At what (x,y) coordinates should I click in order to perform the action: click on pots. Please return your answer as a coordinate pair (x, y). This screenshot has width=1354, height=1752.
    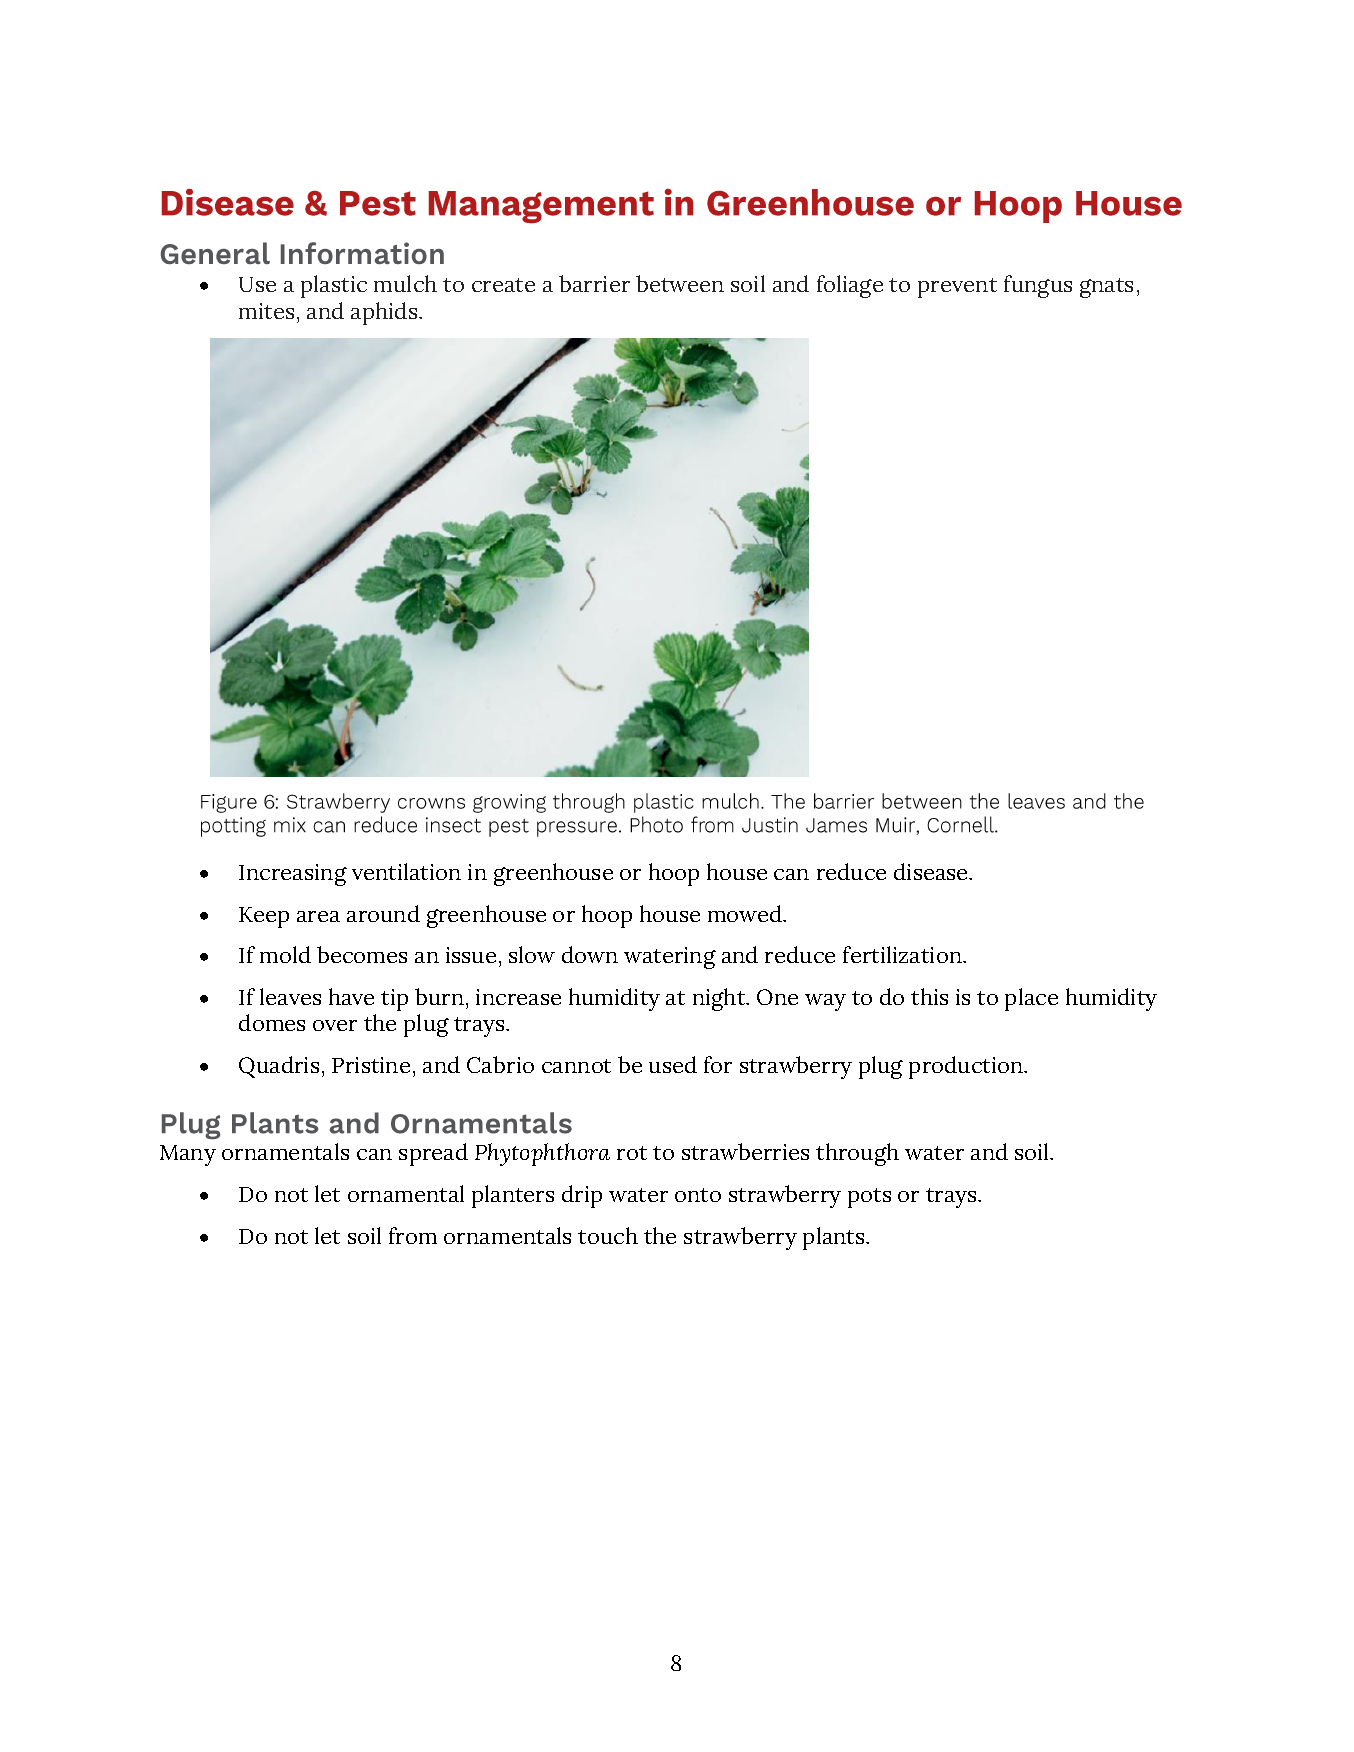
    Looking at the image, I should click on (869, 1198).
